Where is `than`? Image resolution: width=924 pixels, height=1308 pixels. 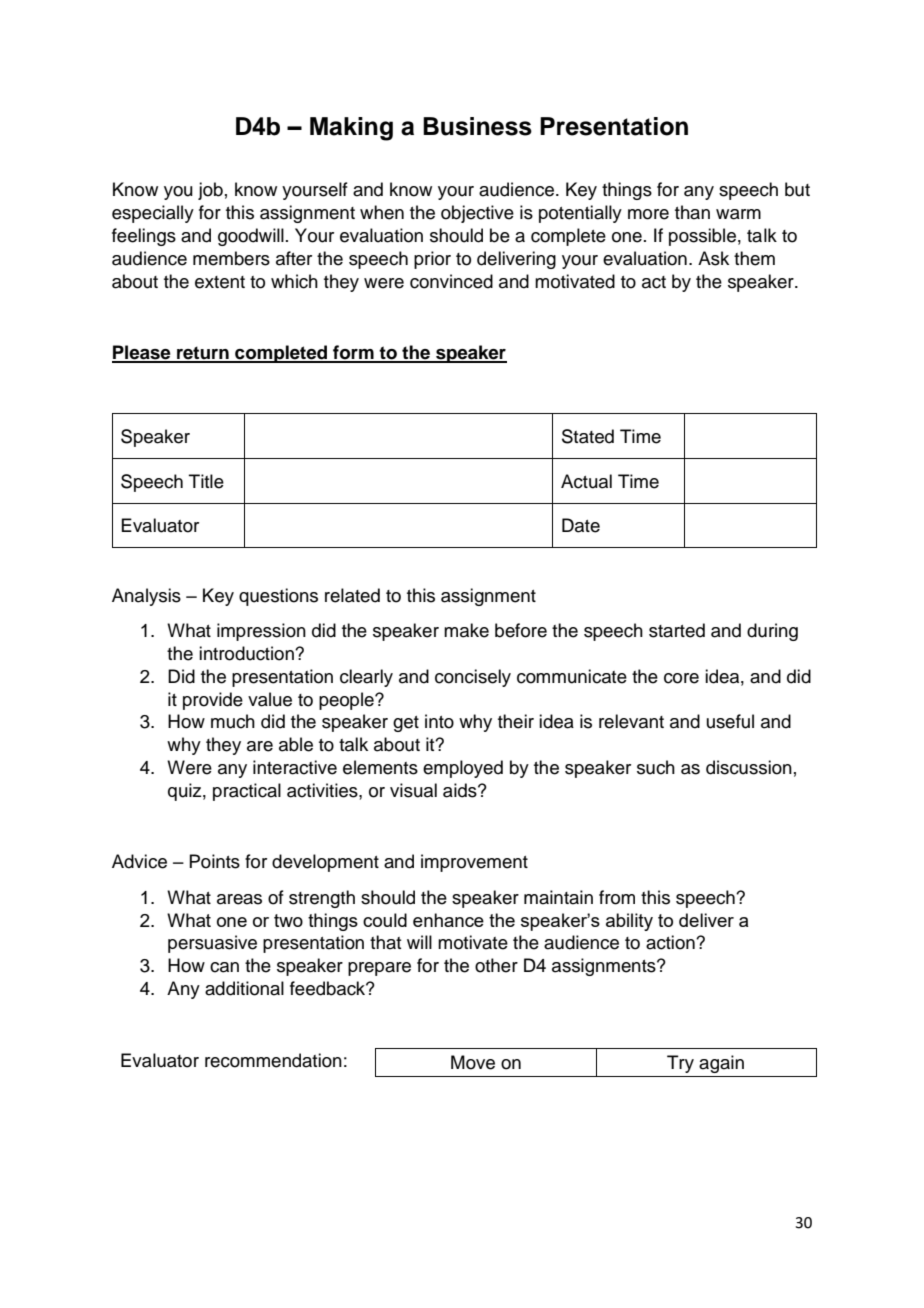 than is located at coordinates (692, 212).
